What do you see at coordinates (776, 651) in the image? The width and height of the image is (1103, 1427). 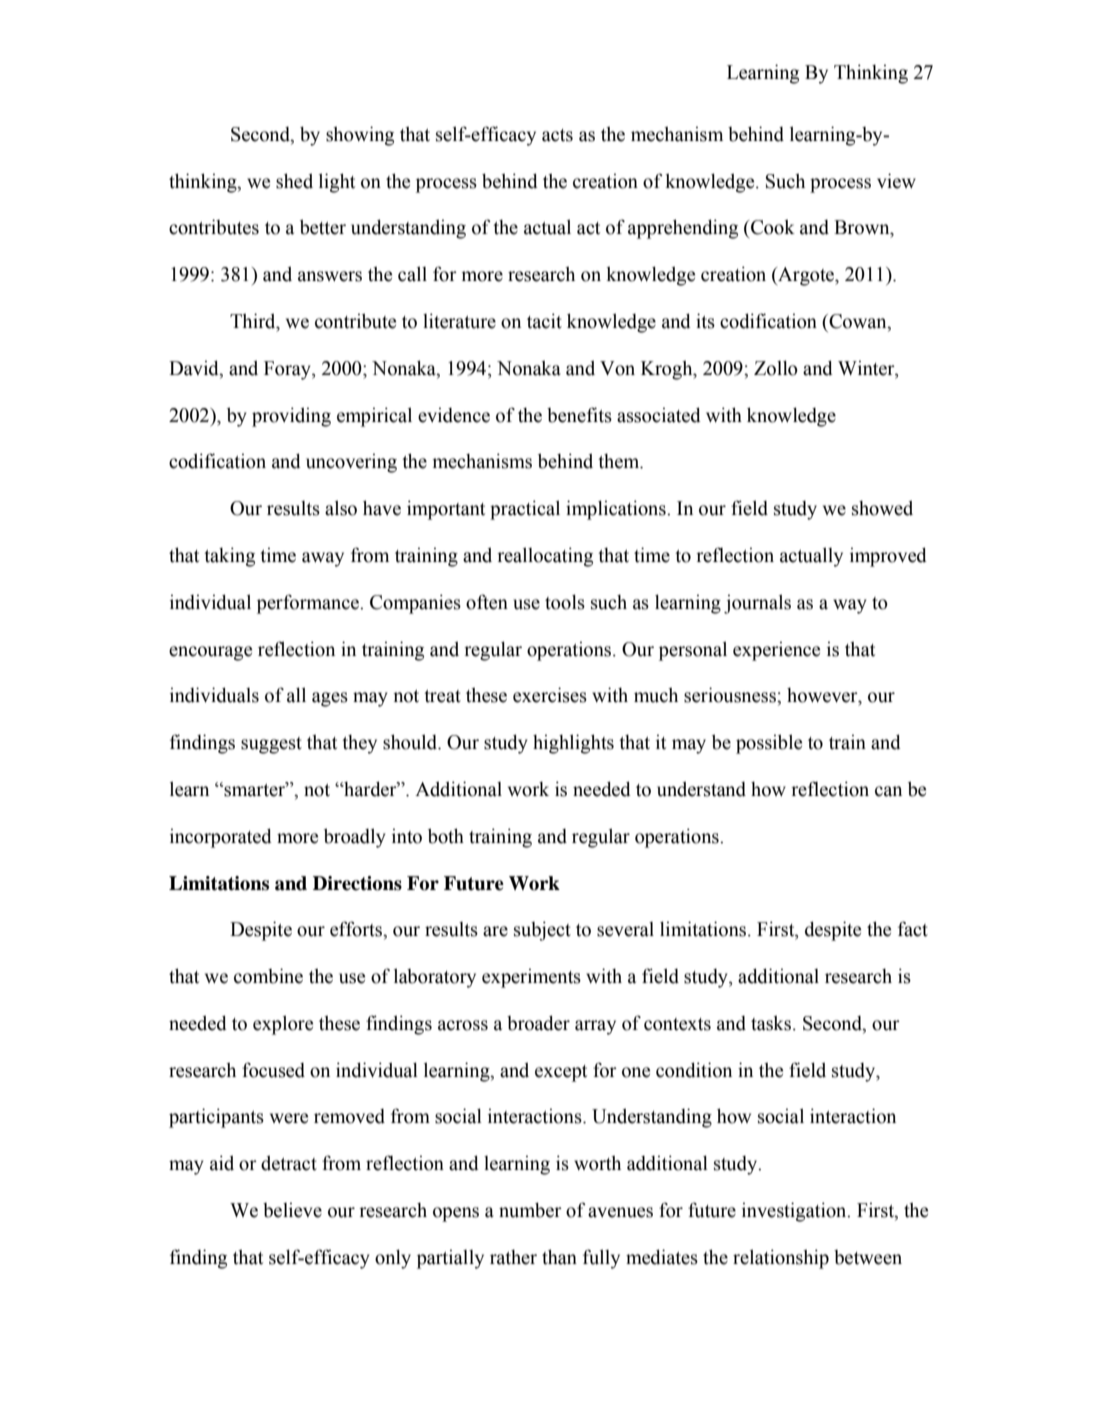 I see `experience` at bounding box center [776, 651].
